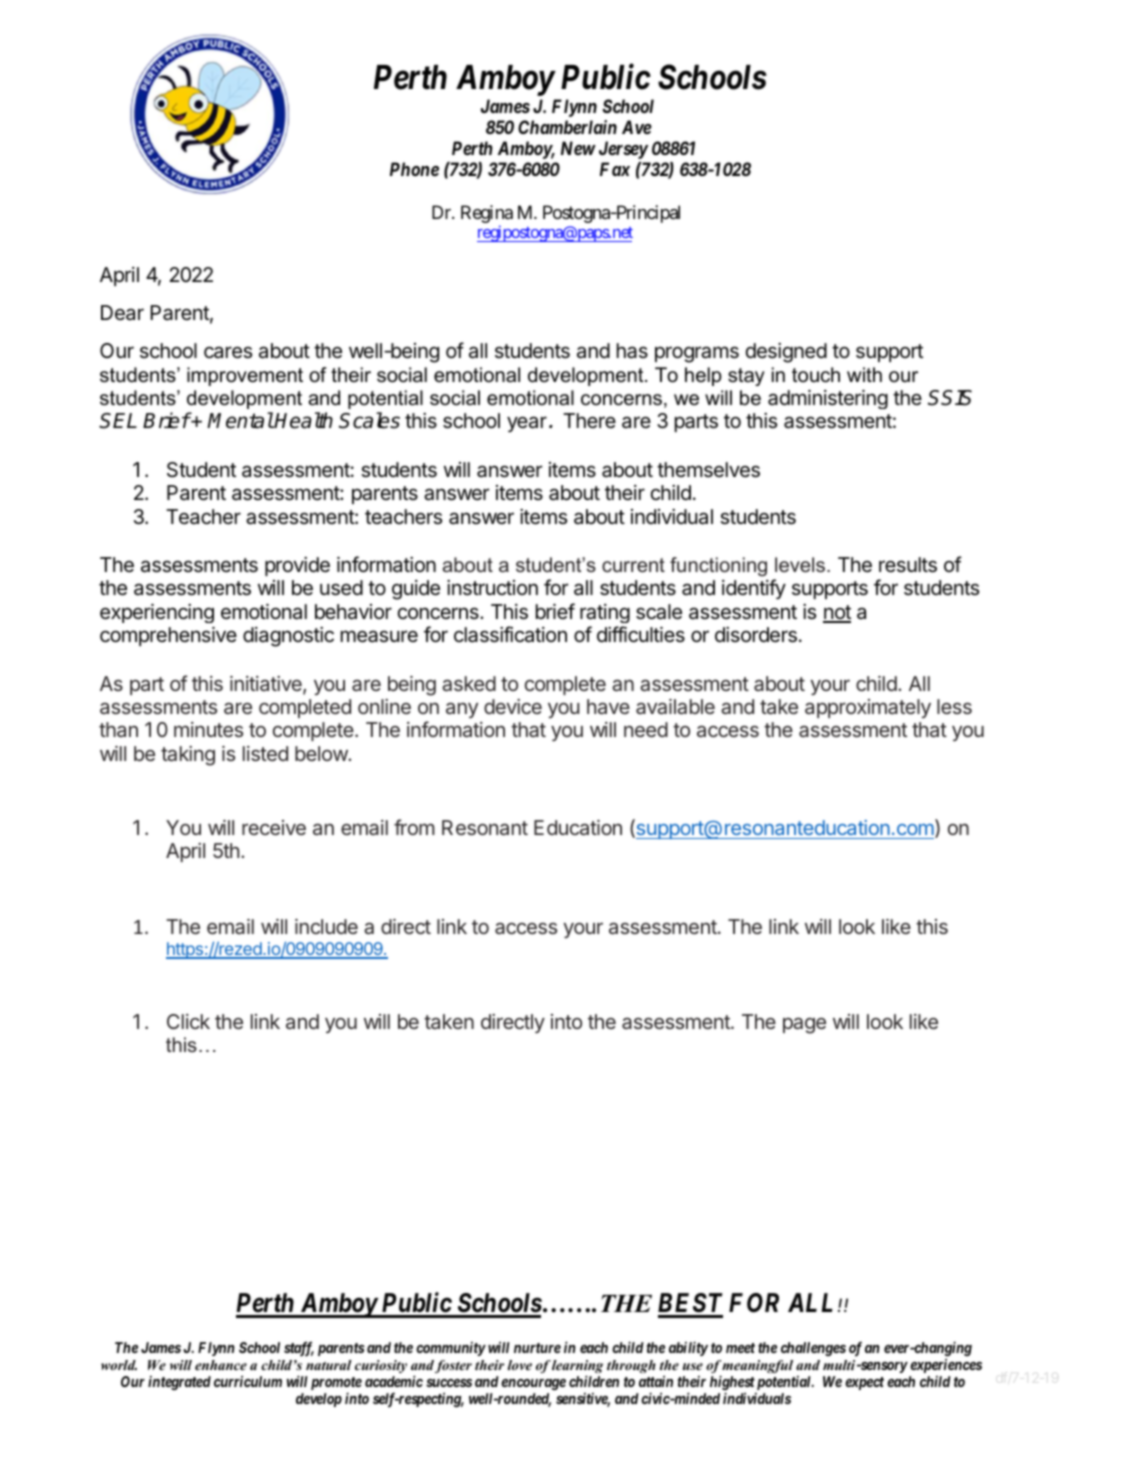 Image resolution: width=1127 pixels, height=1459 pixels. Describe the element at coordinates (414, 169) in the document. I see `Phone` at that location.
